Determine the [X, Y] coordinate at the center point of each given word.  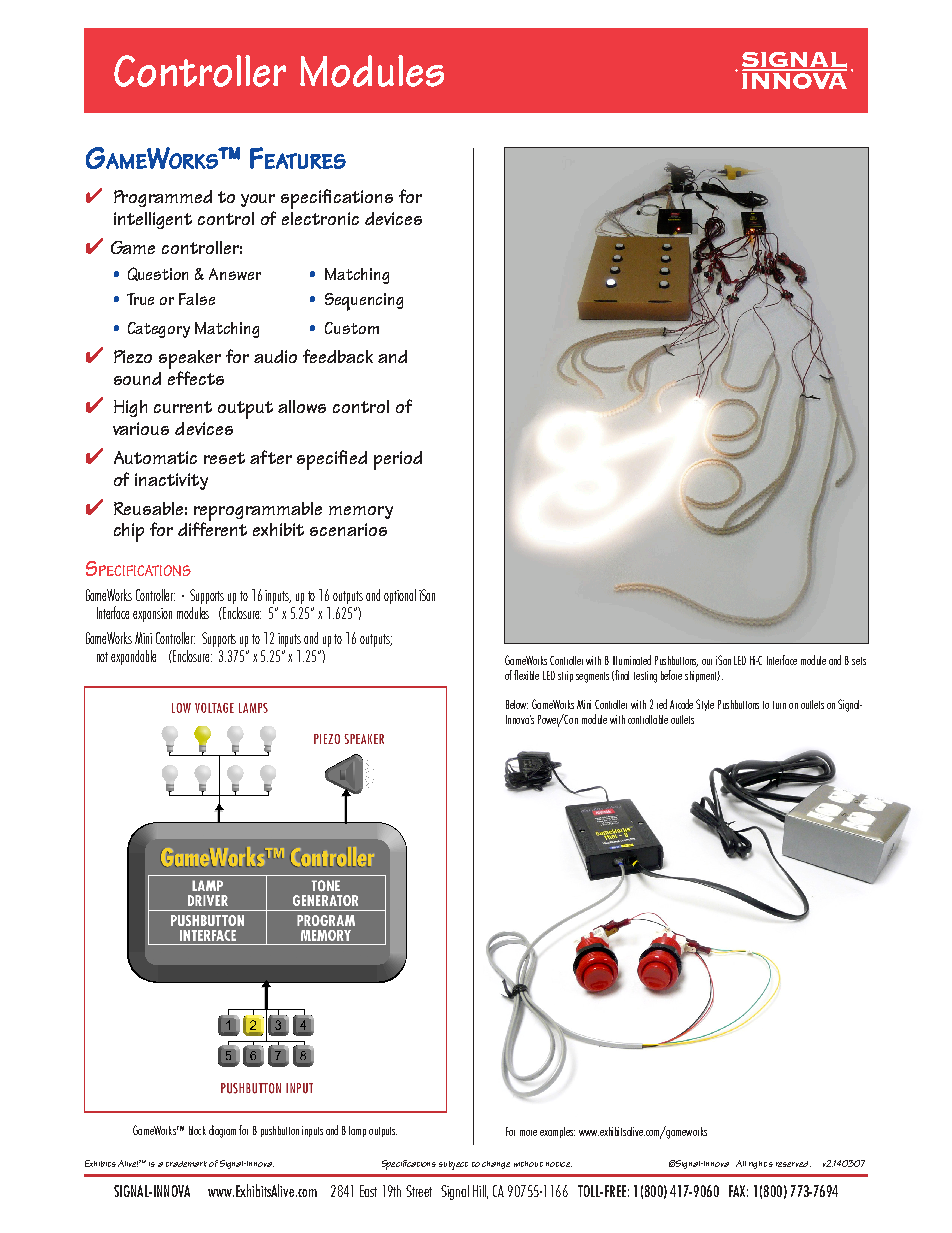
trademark [186, 1164]
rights [761, 1165]
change [496, 1165]
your [258, 200]
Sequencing [364, 302]
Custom [352, 328]
